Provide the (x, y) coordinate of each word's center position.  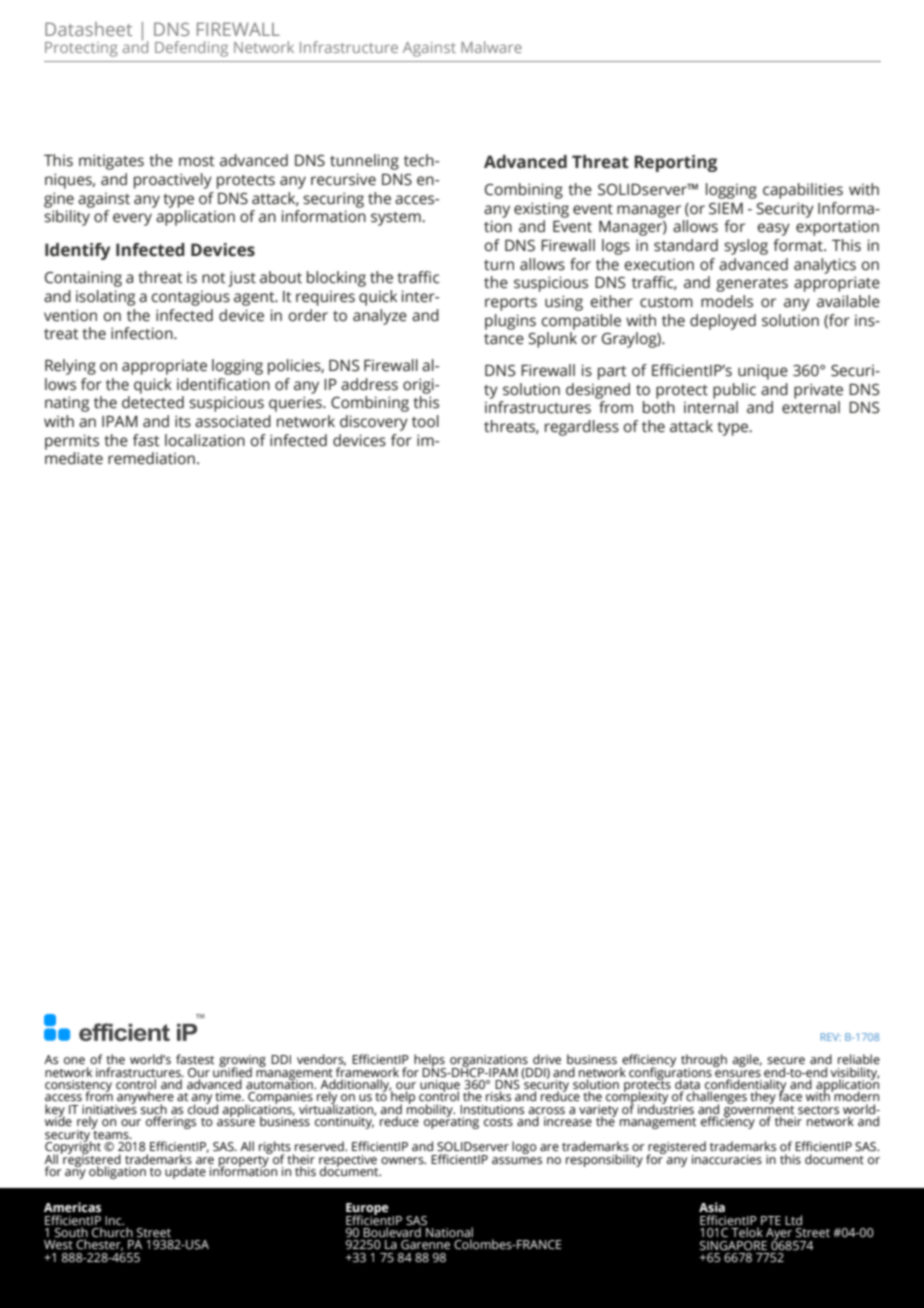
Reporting (675, 163)
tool (425, 421)
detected (153, 402)
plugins (510, 322)
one (74, 1060)
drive (547, 1059)
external (811, 407)
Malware (491, 47)
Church (112, 1232)
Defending (191, 49)
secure (786, 1061)
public (734, 391)
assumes (517, 1161)
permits (72, 442)
